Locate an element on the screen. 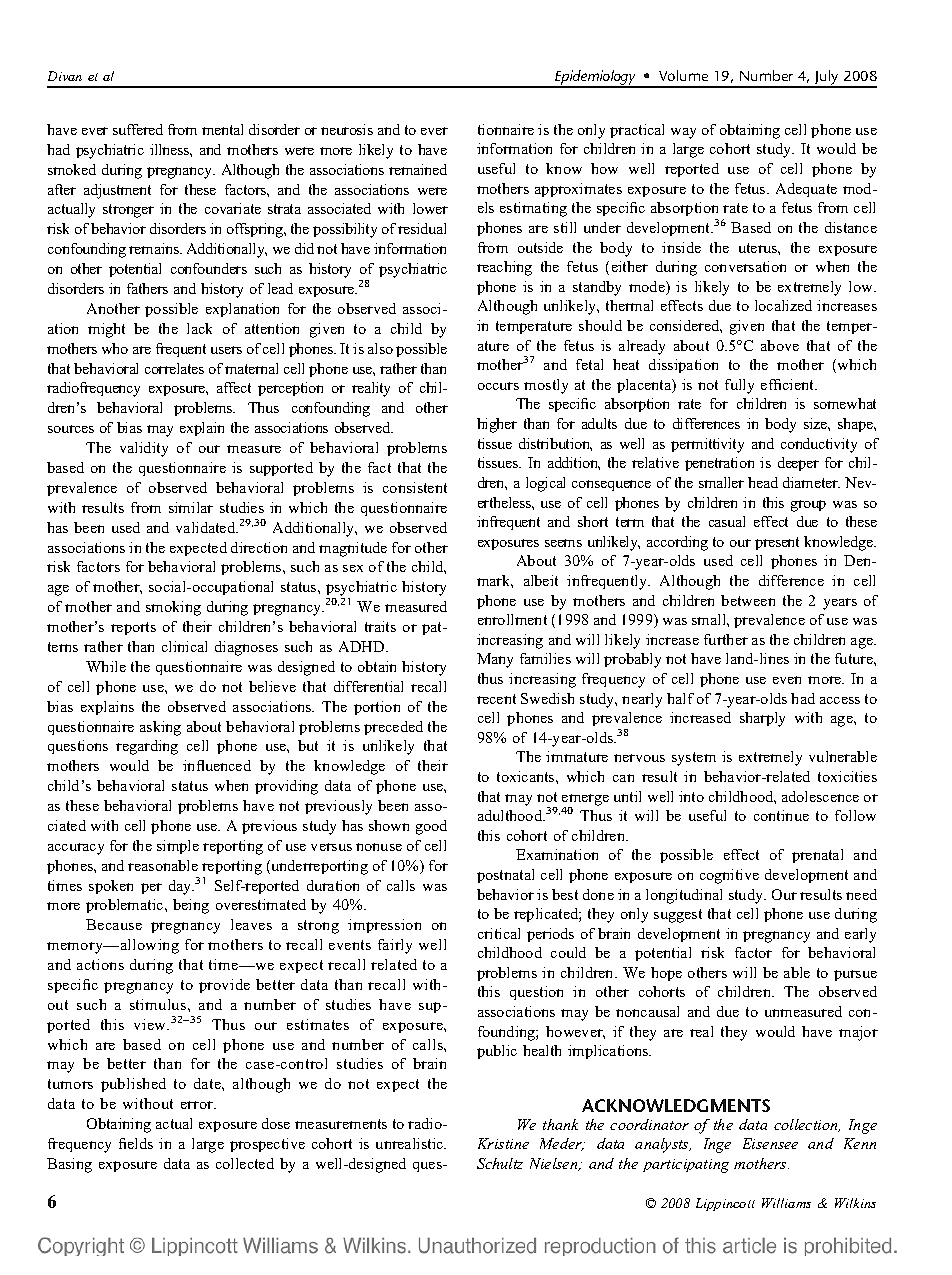 The height and width of the screenshot is (1275, 952). occurs is located at coordinates (498, 386).
